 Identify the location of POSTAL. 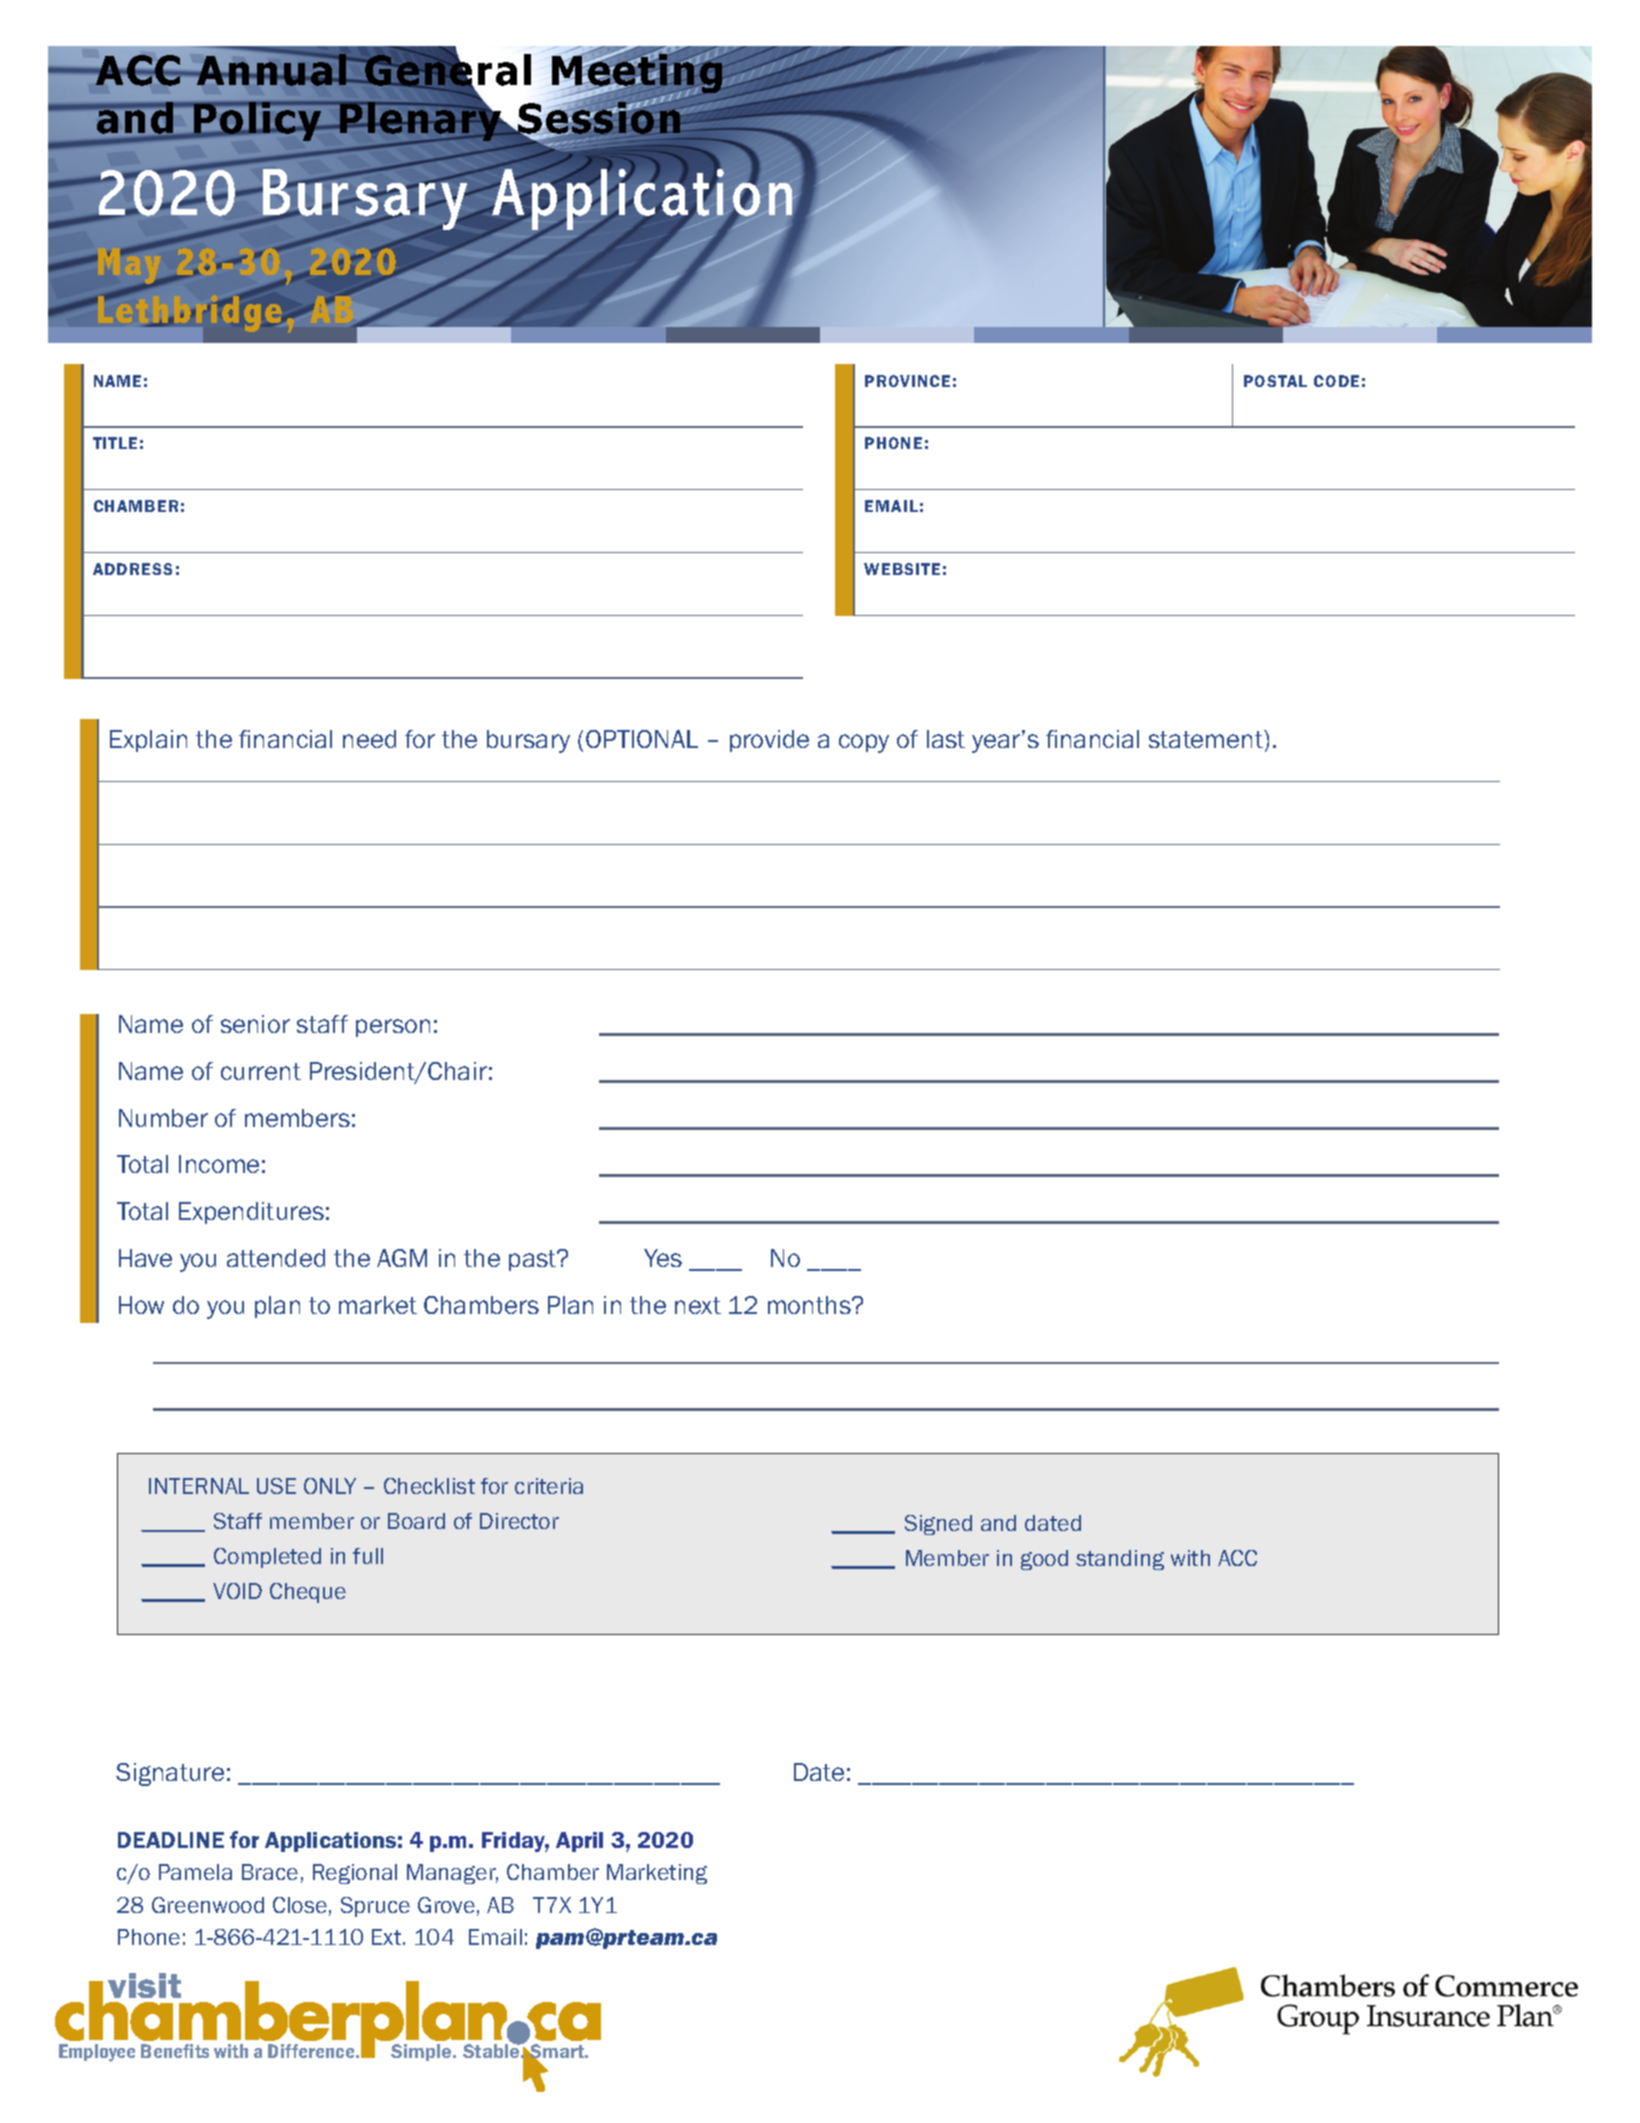
(1275, 381).
